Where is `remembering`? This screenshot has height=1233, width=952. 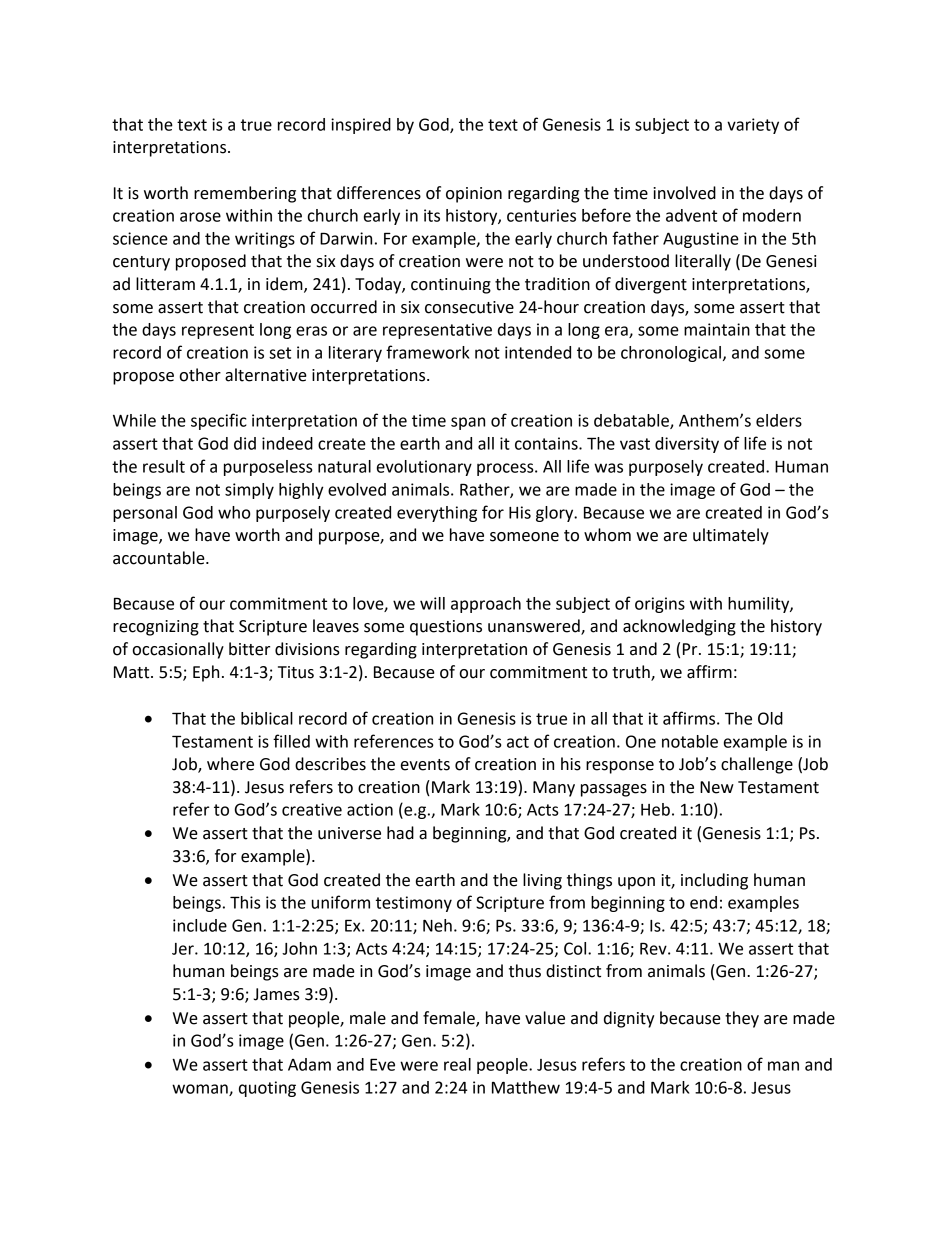 remembering is located at coordinates (245, 194).
